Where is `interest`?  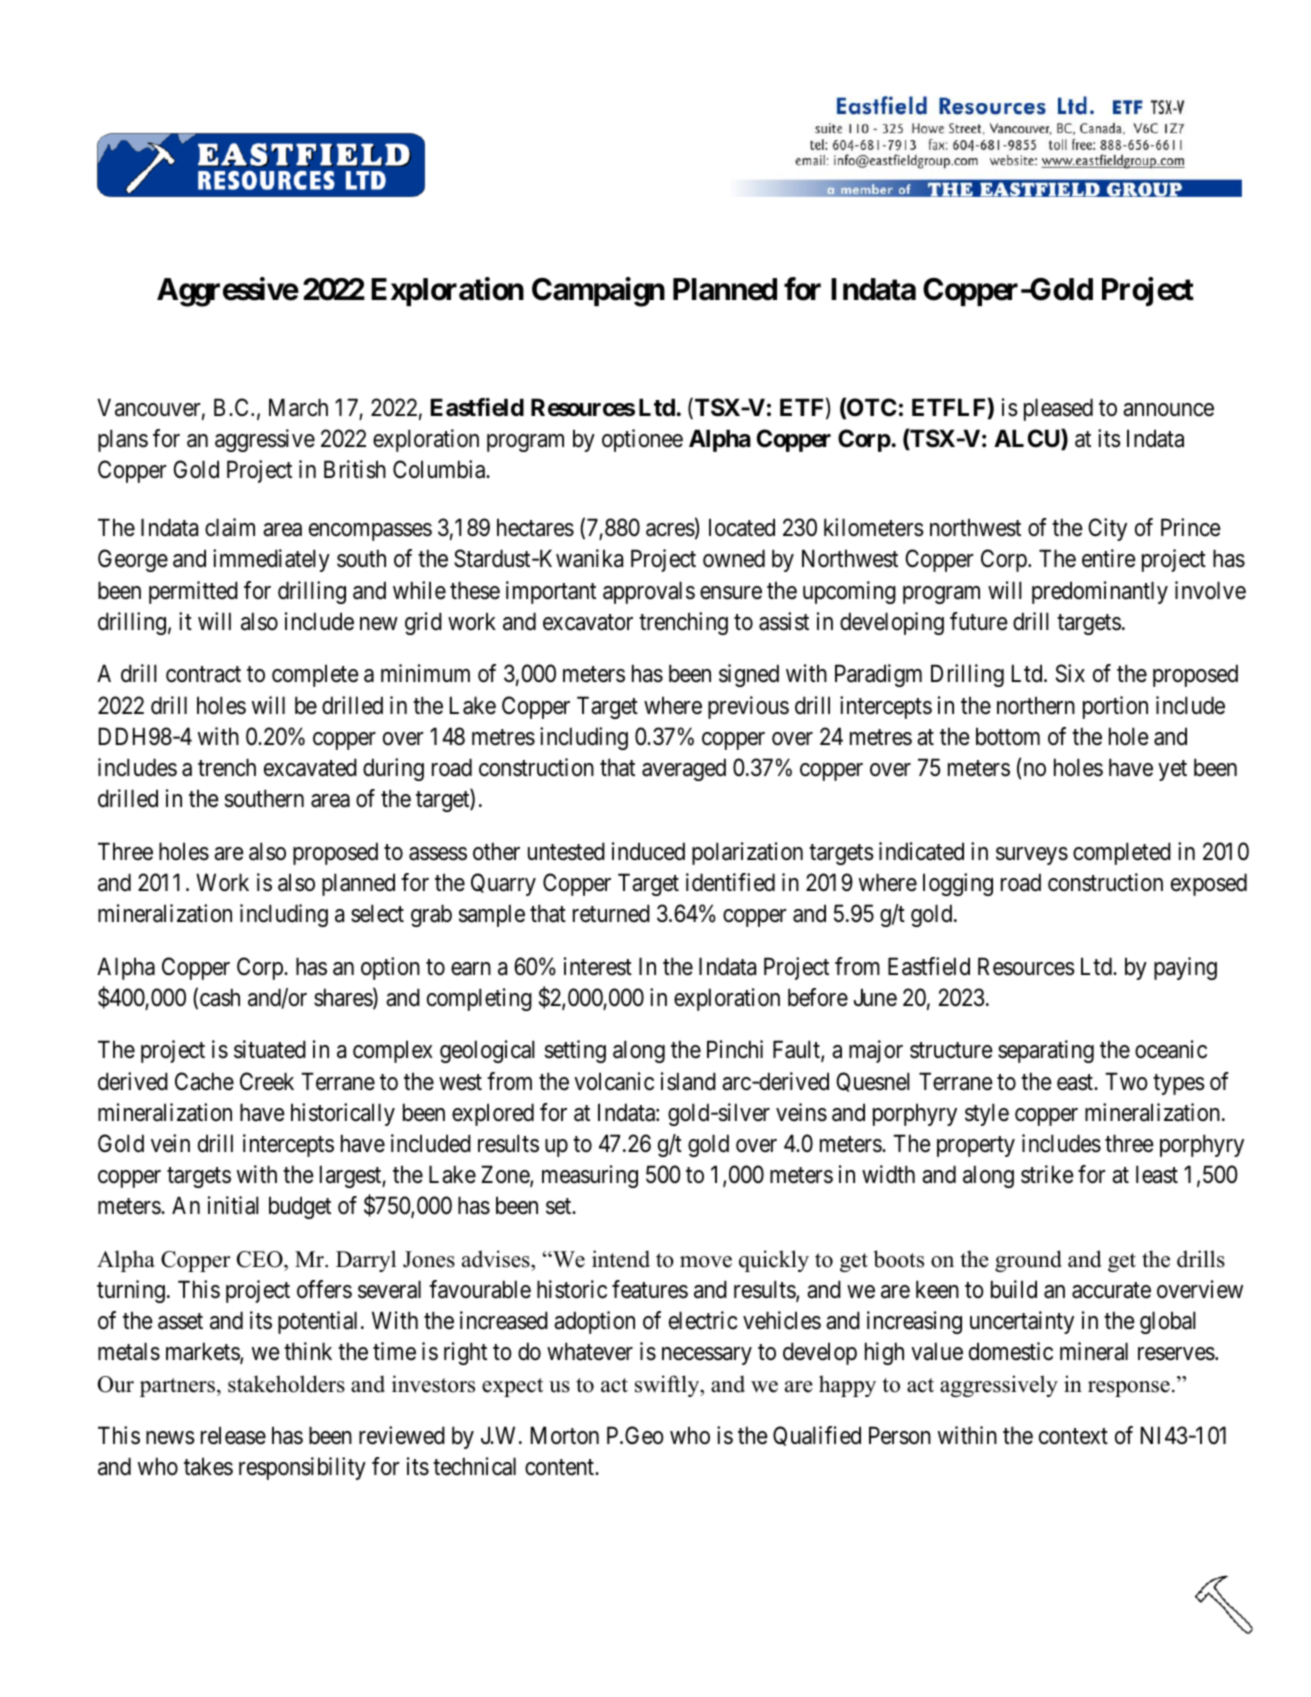 interest is located at coordinates (598, 966).
